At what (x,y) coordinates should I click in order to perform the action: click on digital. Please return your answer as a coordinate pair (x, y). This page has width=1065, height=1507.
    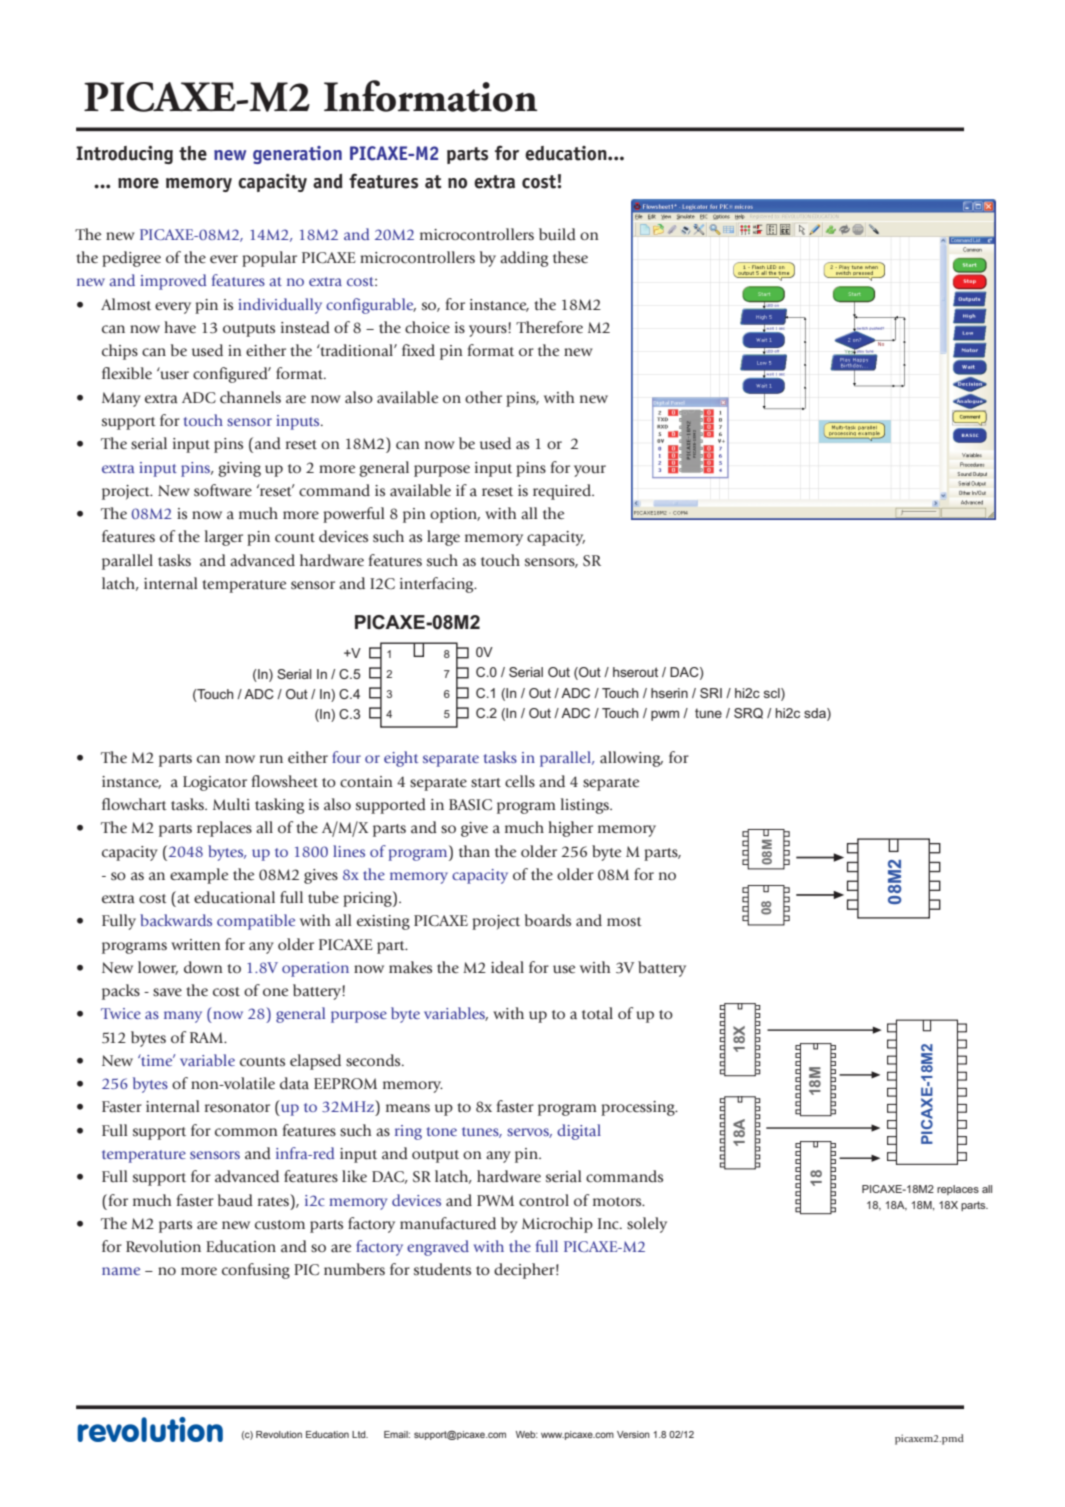
    Looking at the image, I should click on (579, 1132).
